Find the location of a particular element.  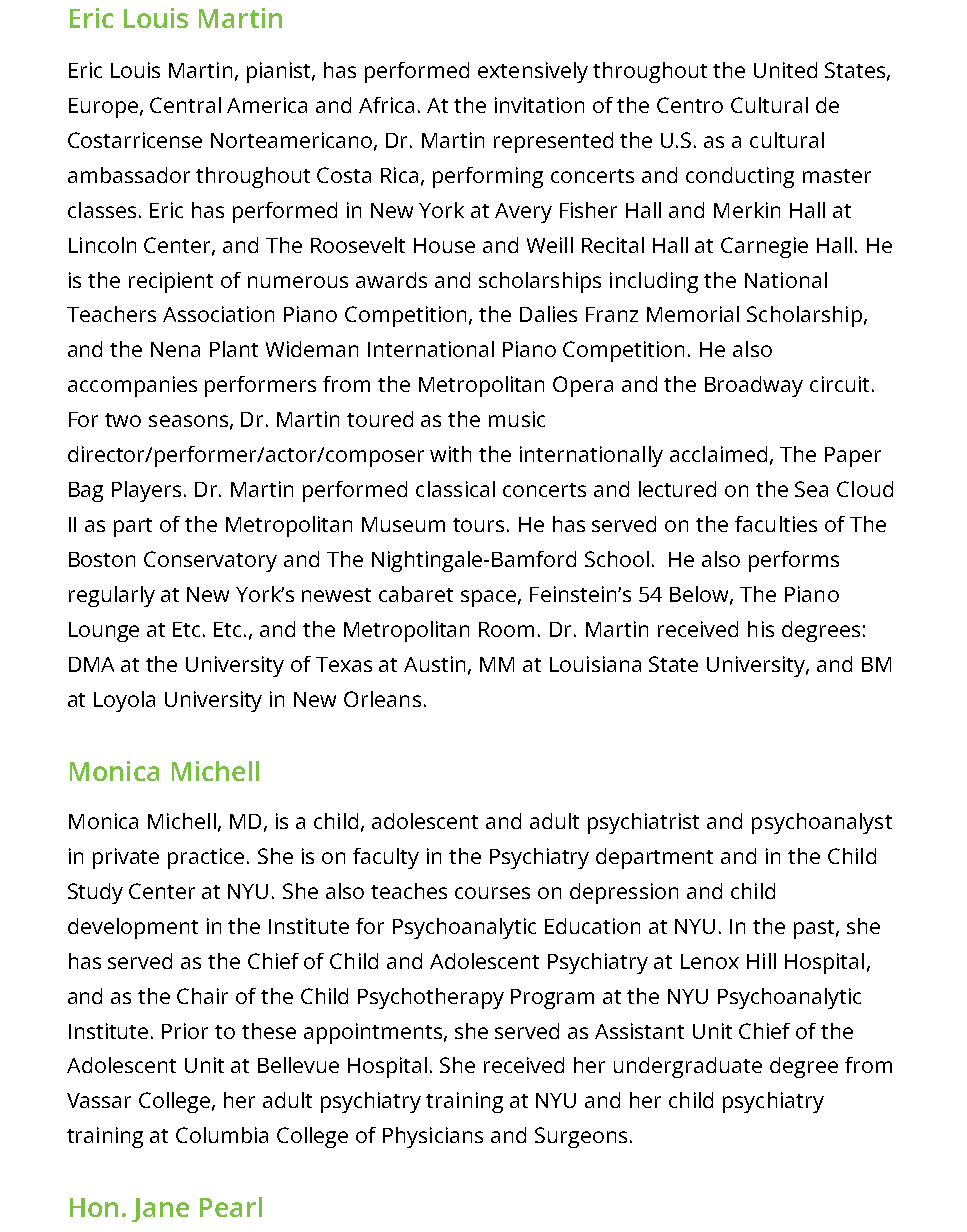

Jane is located at coordinates (160, 1210).
